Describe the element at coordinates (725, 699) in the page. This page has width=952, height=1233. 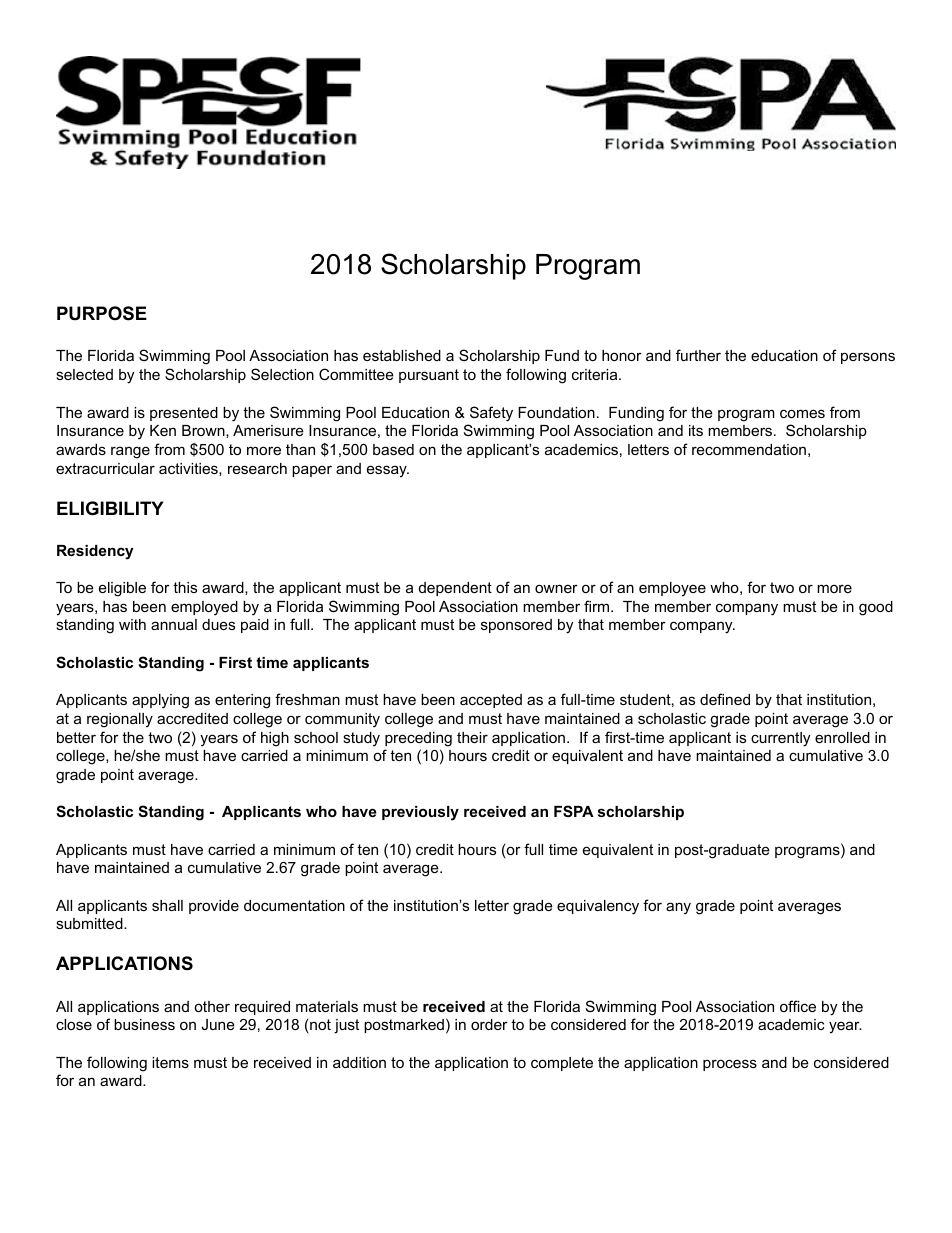
I see `defined` at that location.
